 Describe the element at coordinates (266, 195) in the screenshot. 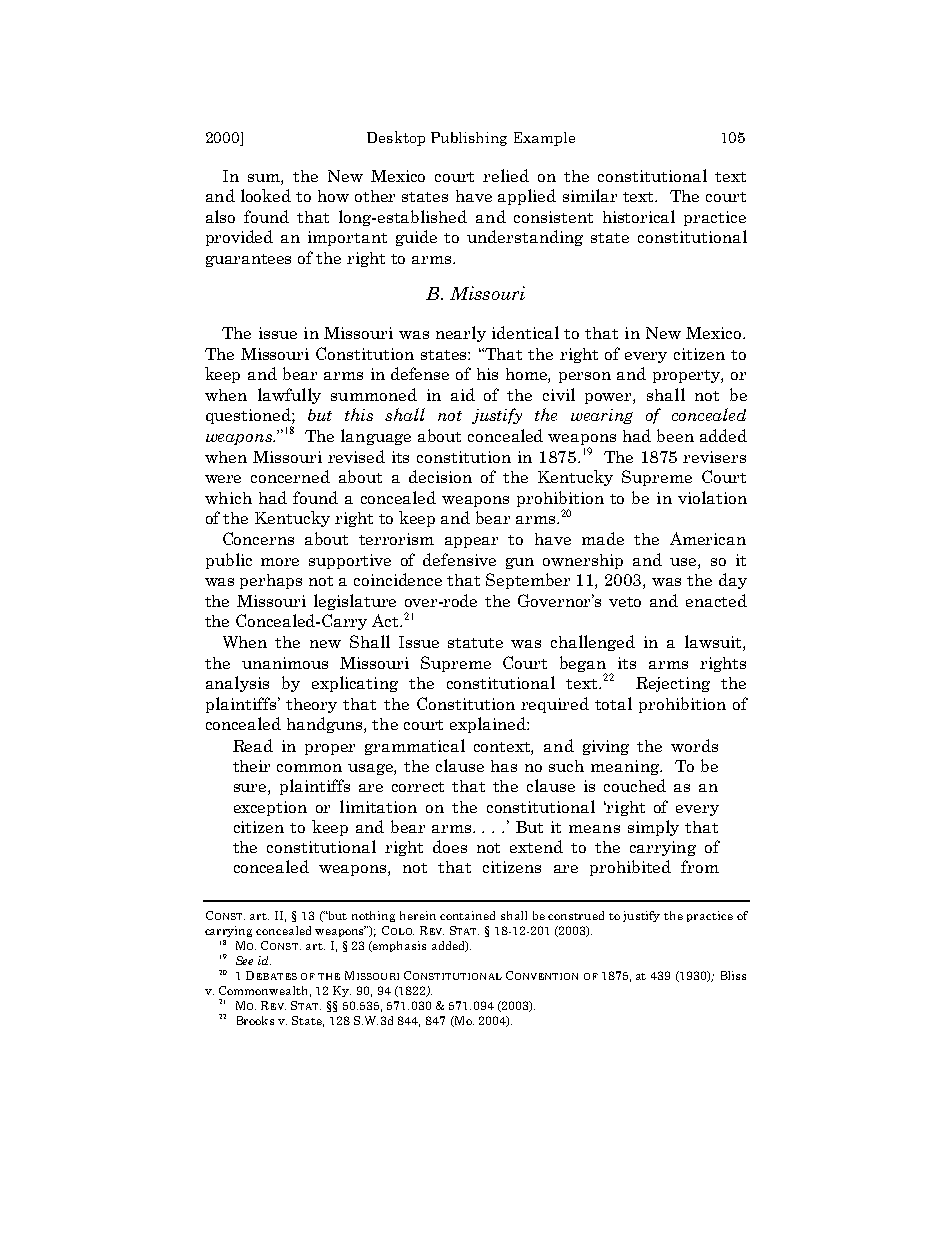

I see `looked` at that location.
